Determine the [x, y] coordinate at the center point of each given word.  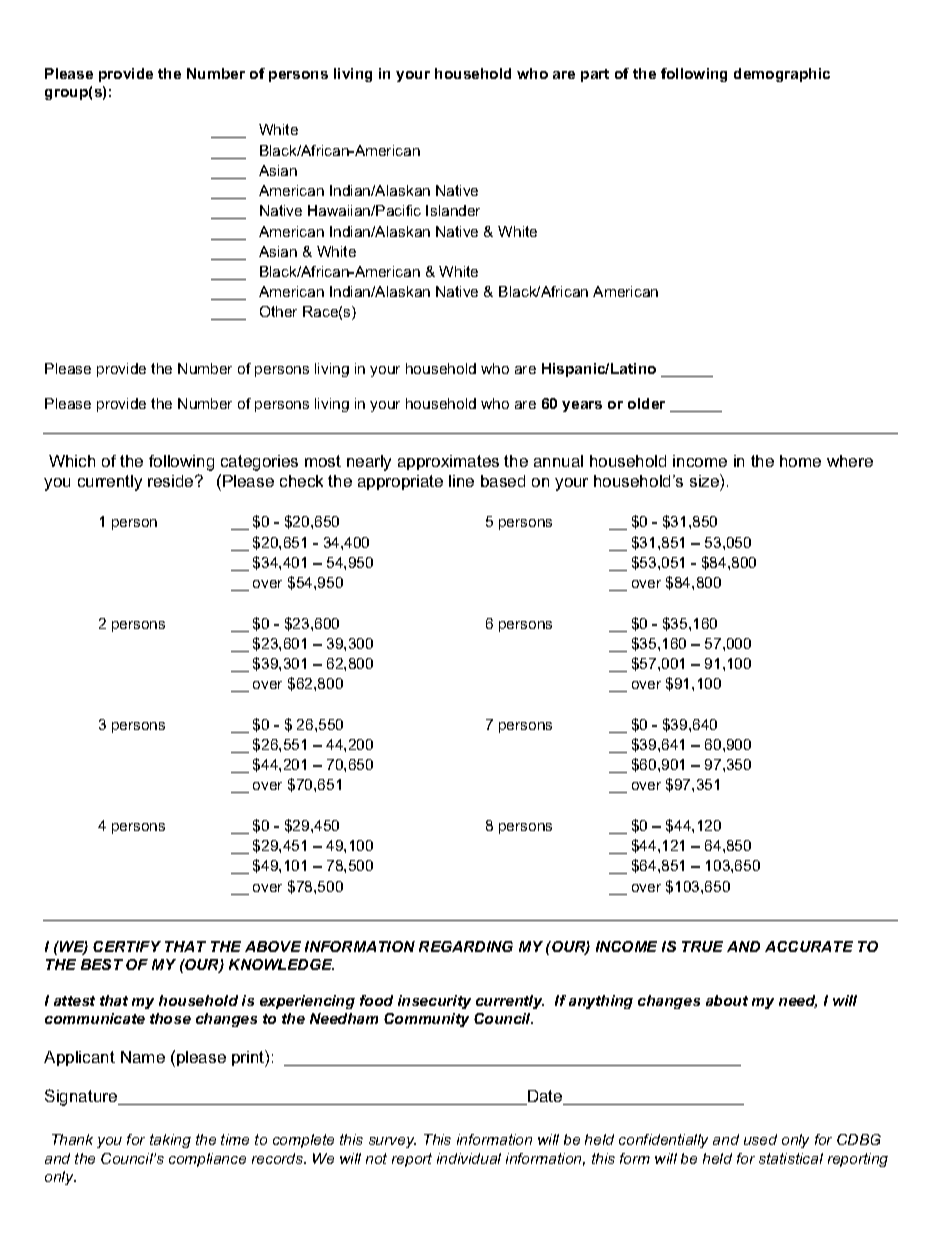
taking [170, 1141]
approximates [448, 462]
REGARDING [466, 946]
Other [278, 311]
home [800, 461]
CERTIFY [127, 946]
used [760, 1139]
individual [469, 1158]
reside [172, 481]
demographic [782, 75]
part [595, 75]
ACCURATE [809, 946]
